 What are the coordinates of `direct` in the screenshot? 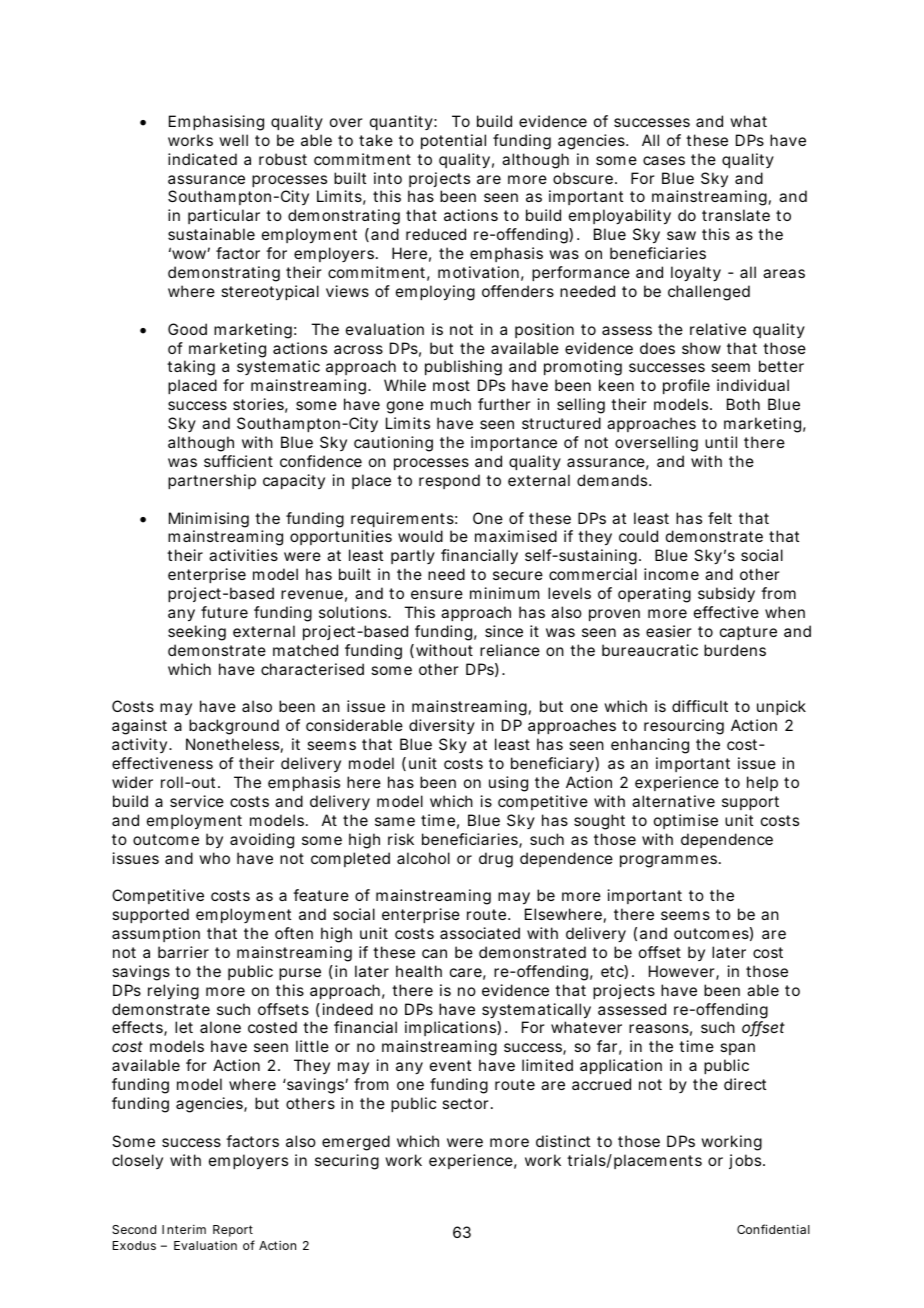 It's located at (745, 1084).
